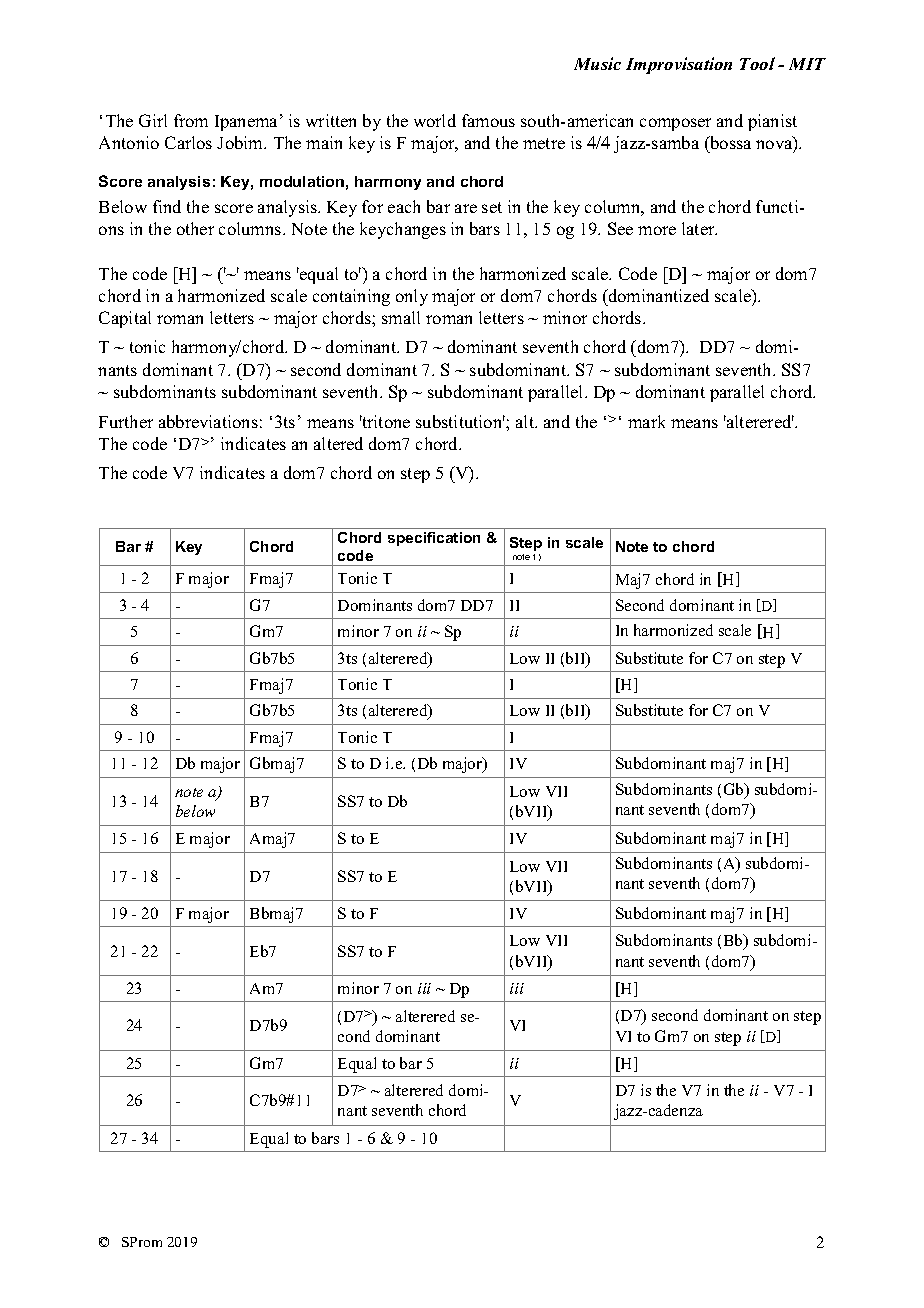 The image size is (924, 1308). Describe the element at coordinates (125, 319) in the document. I see `Capital` at that location.
